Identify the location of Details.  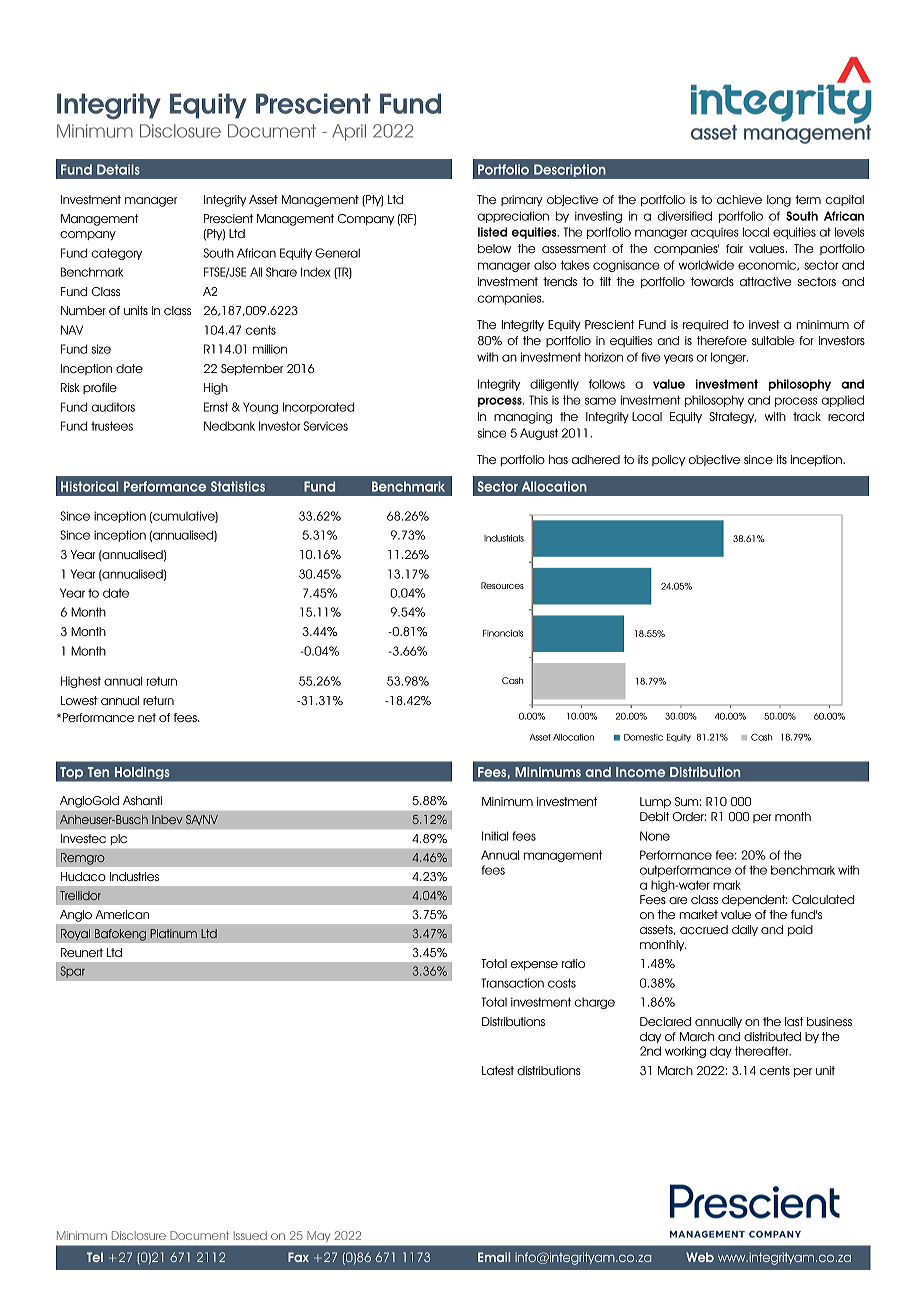
(118, 169).
